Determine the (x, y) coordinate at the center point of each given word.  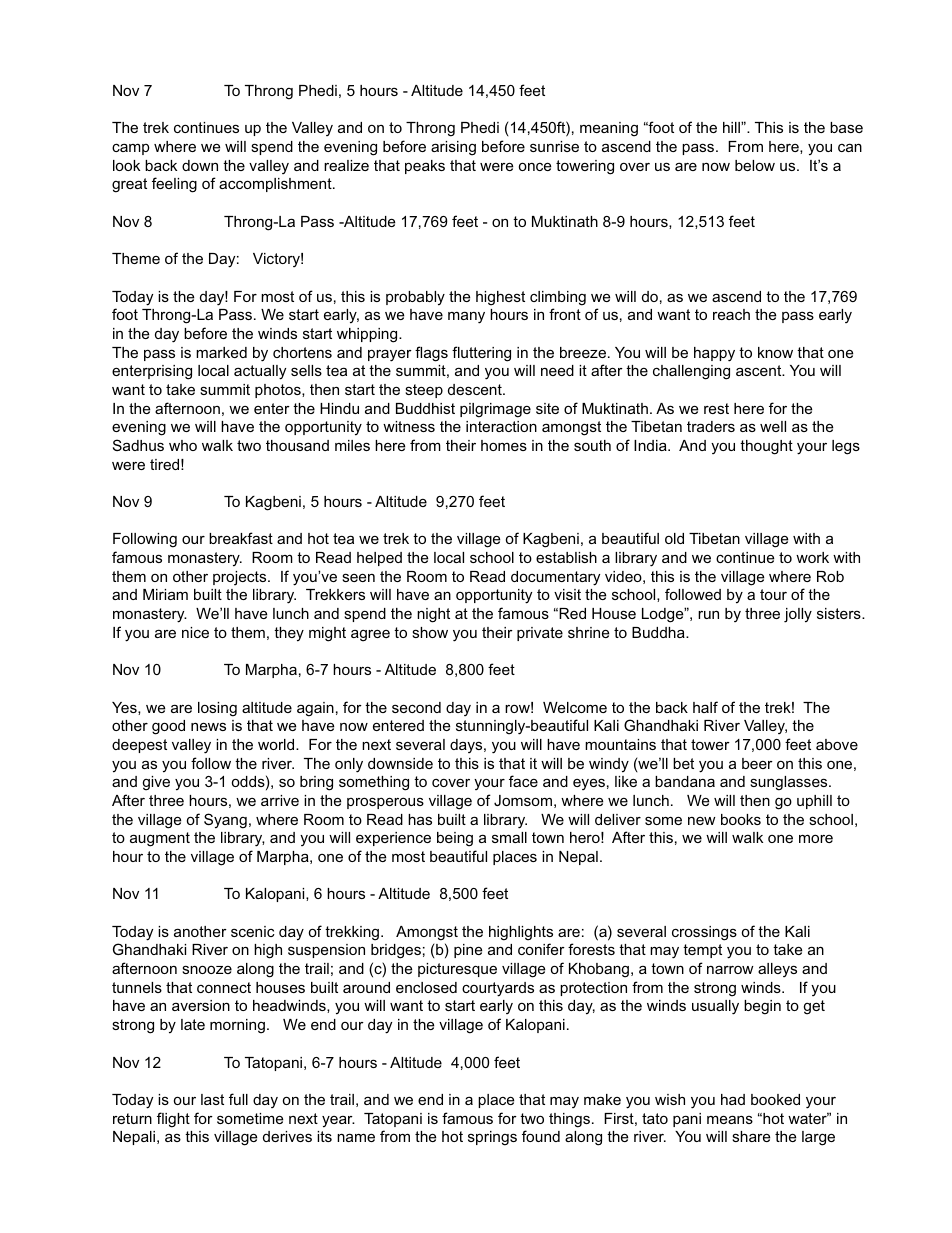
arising (453, 148)
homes (504, 445)
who (183, 445)
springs (492, 1138)
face (523, 781)
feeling (174, 185)
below (755, 165)
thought (766, 447)
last (212, 1099)
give (156, 783)
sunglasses (790, 783)
